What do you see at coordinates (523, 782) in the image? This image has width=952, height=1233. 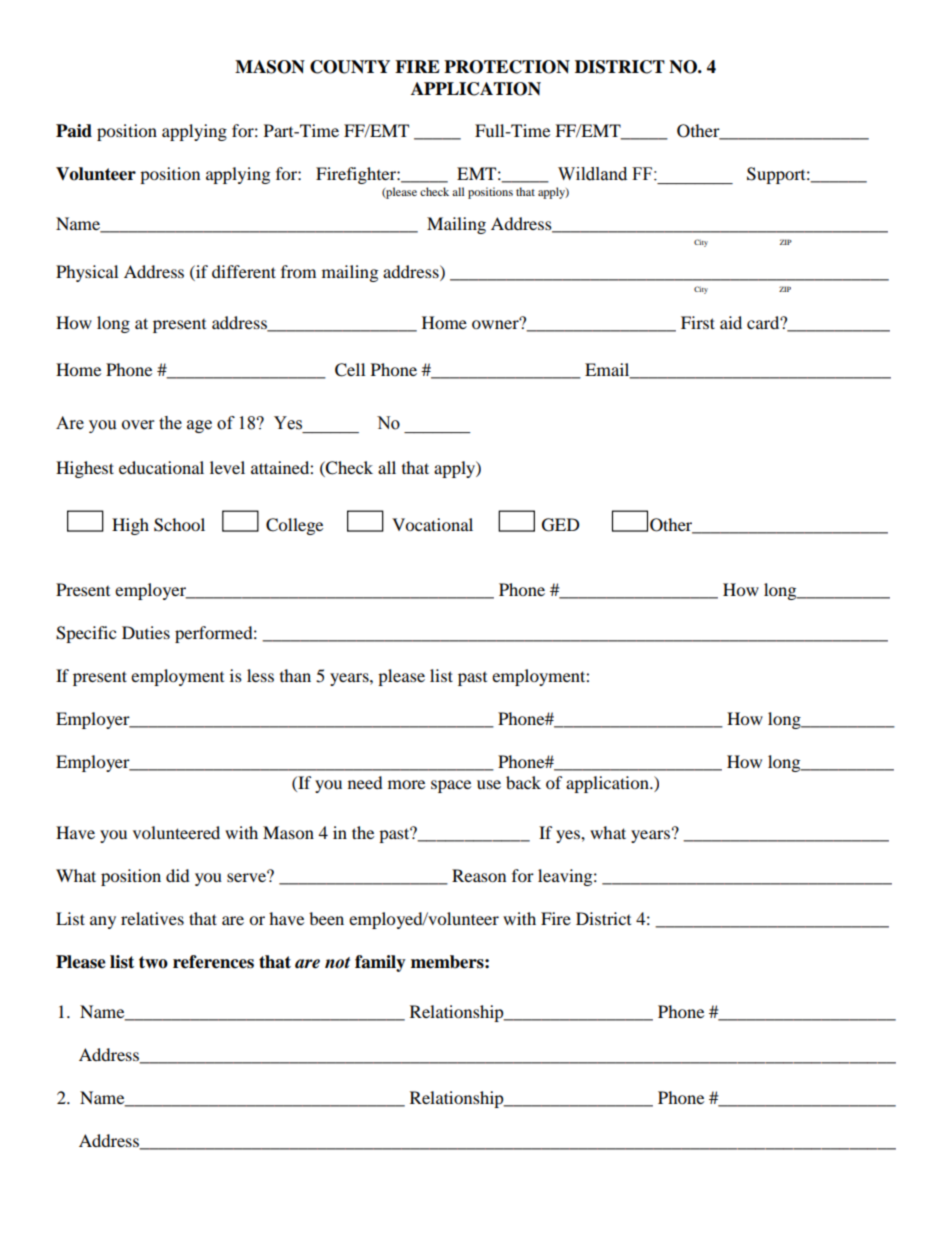 I see `back` at bounding box center [523, 782].
